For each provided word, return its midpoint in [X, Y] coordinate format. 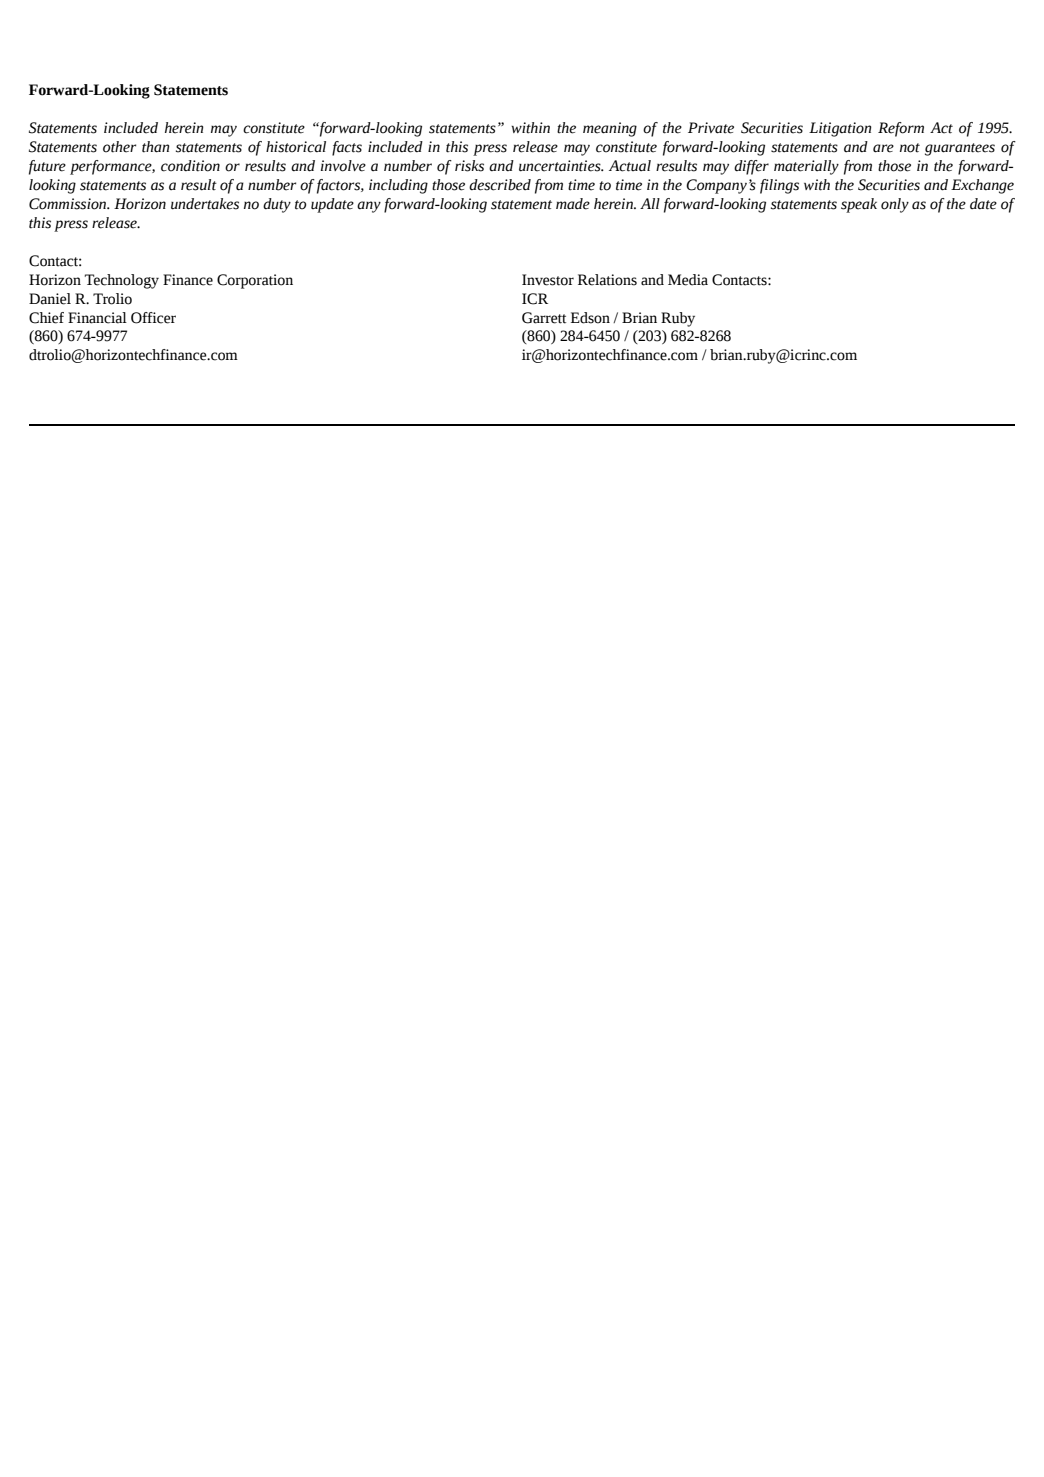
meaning [610, 129]
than [155, 147]
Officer [153, 318]
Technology [122, 281]
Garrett [544, 318]
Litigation [840, 129]
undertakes [205, 204]
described [500, 185]
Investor [548, 280]
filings [779, 186]
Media [688, 280]
